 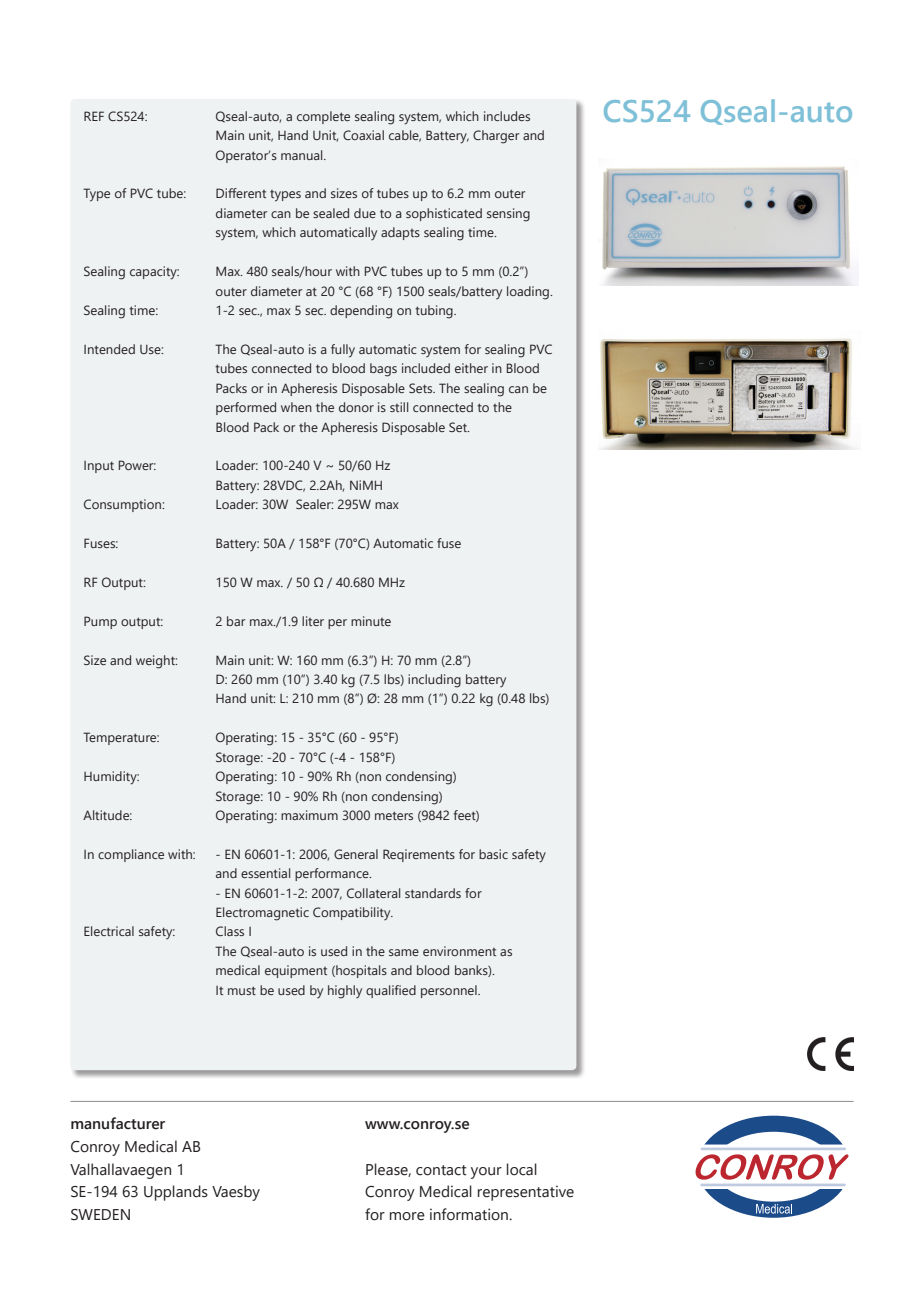 What do you see at coordinates (496, 137) in the screenshot?
I see `Charger` at bounding box center [496, 137].
